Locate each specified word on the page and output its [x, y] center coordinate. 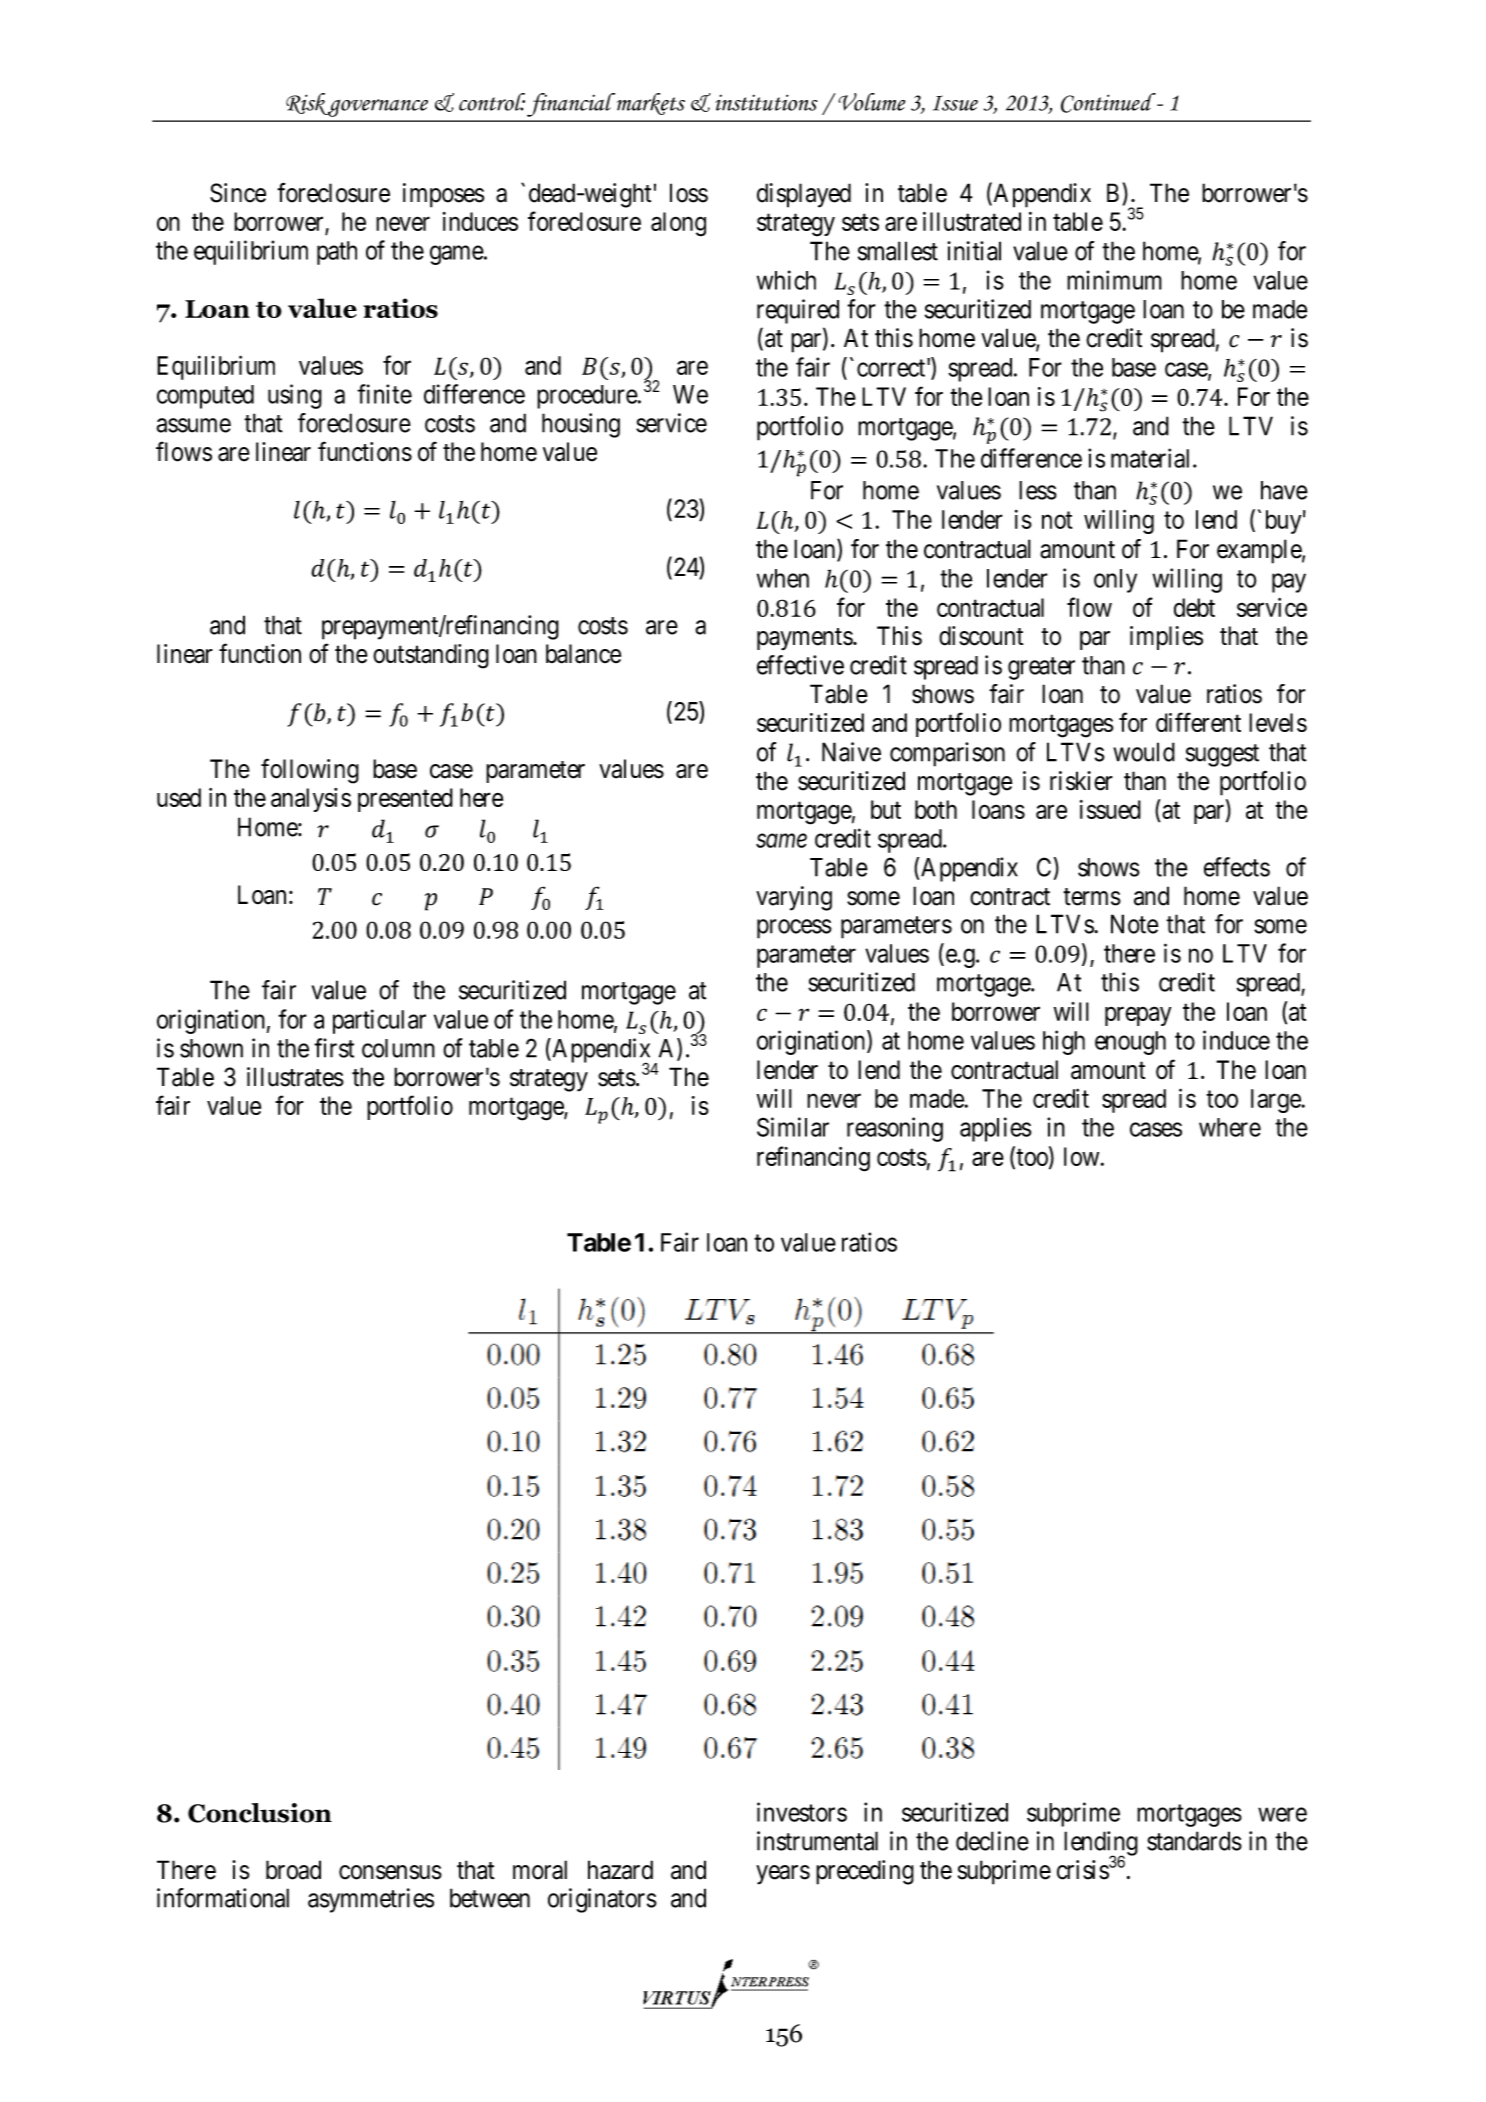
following [310, 771]
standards [1194, 1841]
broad [293, 1870]
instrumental [817, 1841]
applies [996, 1129]
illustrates [295, 1077]
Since [238, 193]
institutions [766, 102]
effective [800, 665]
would [1144, 752]
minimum [1114, 280]
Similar [793, 1127]
